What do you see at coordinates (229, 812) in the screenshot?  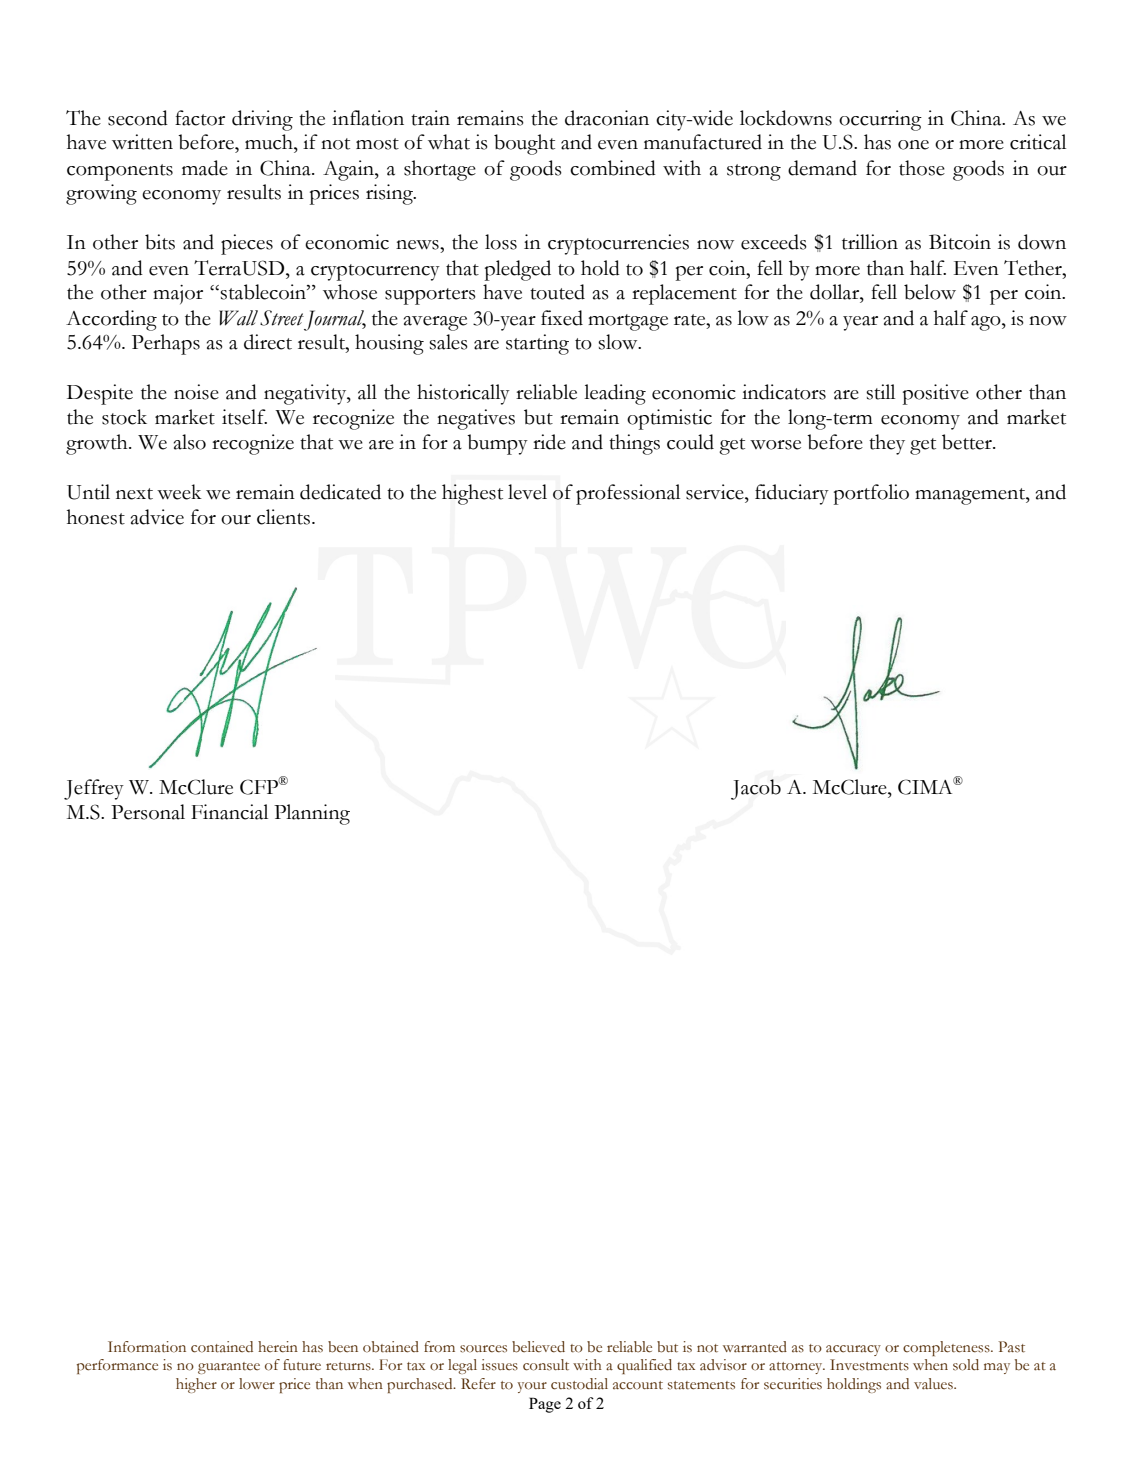 I see `Financial` at bounding box center [229, 812].
